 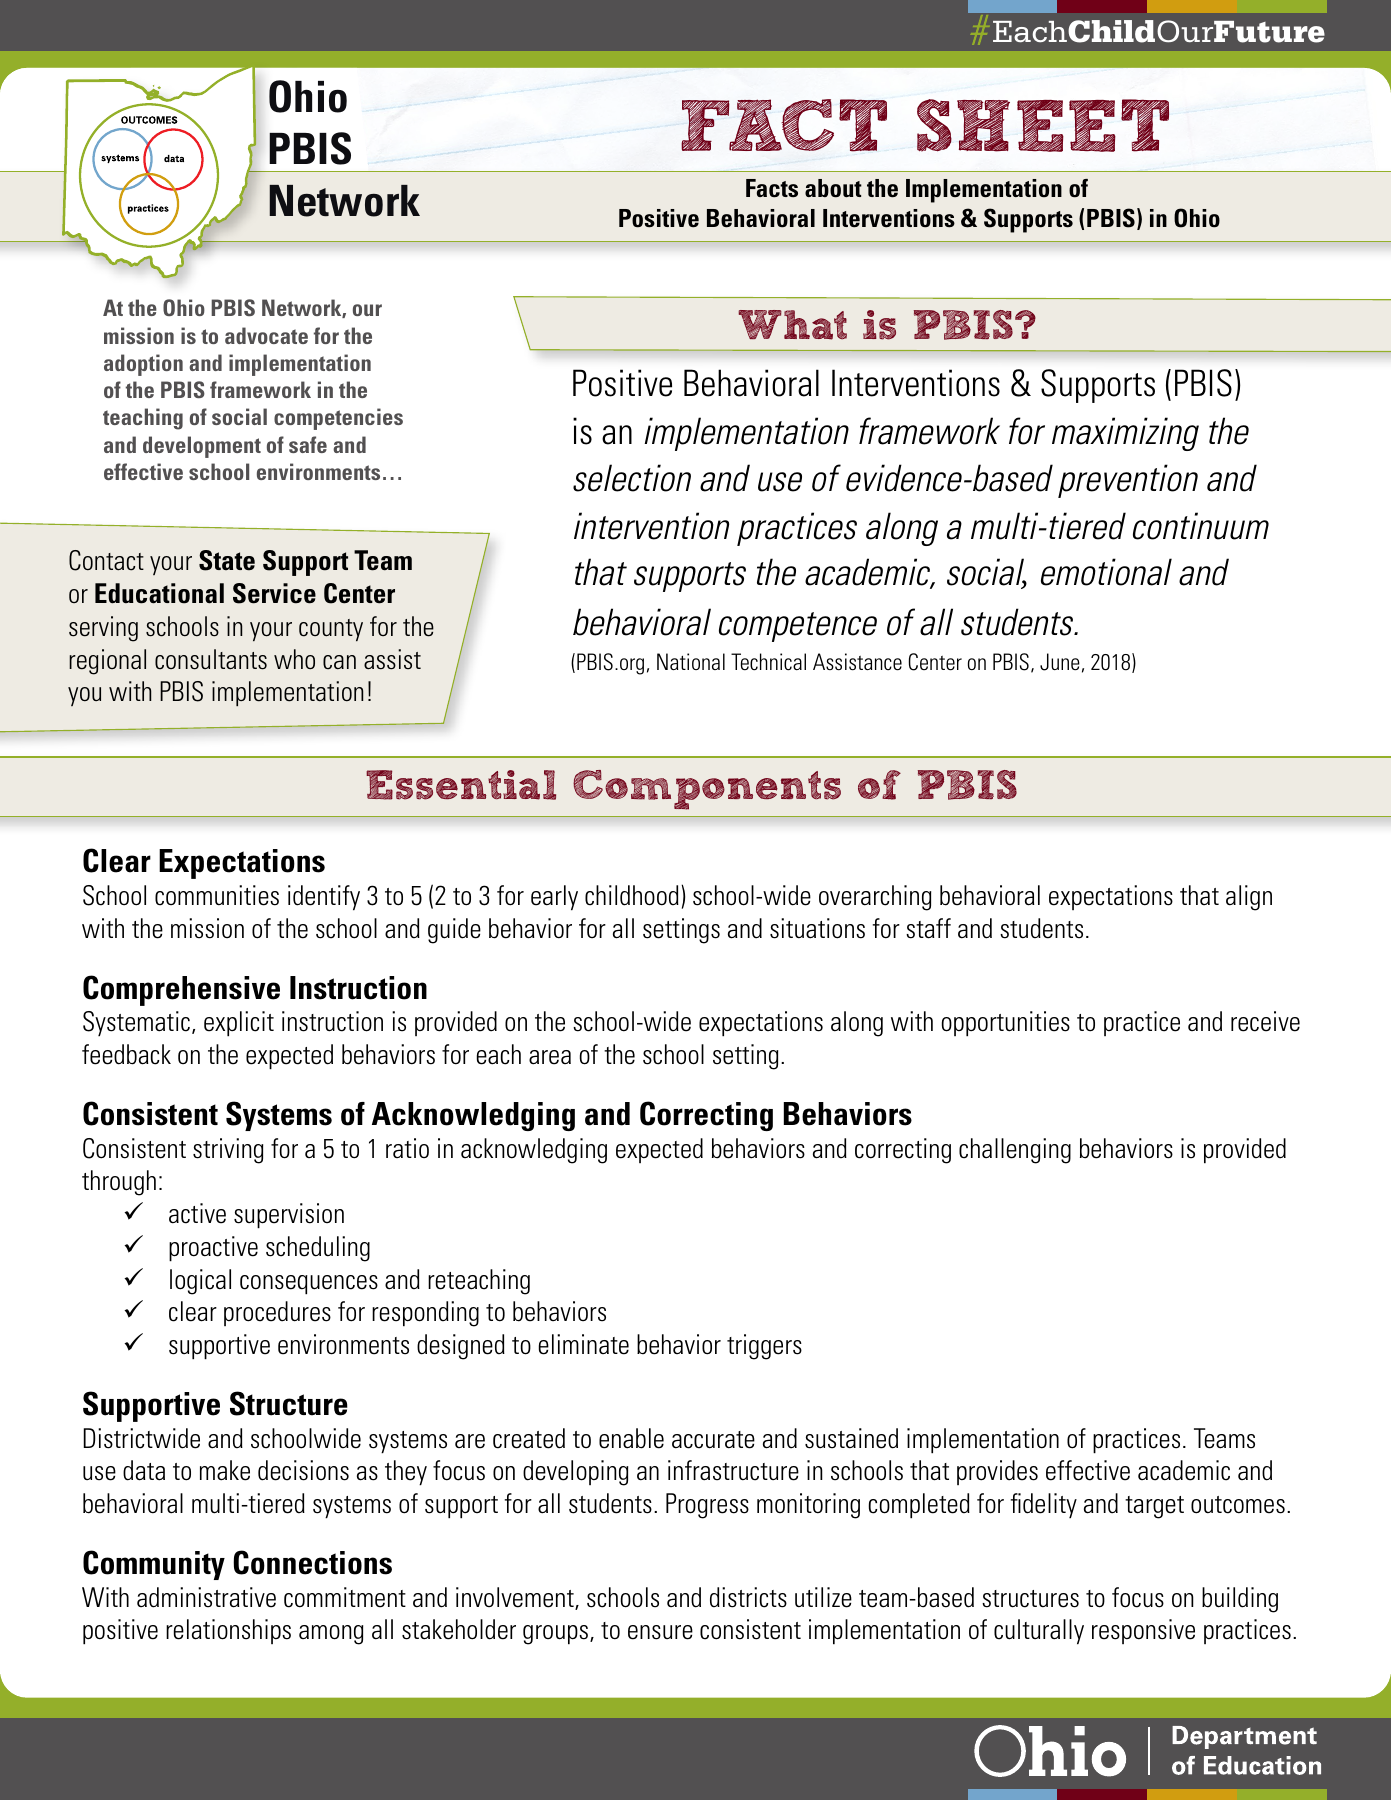 What do you see at coordinates (1143, 1631) in the screenshot?
I see `responsive` at bounding box center [1143, 1631].
